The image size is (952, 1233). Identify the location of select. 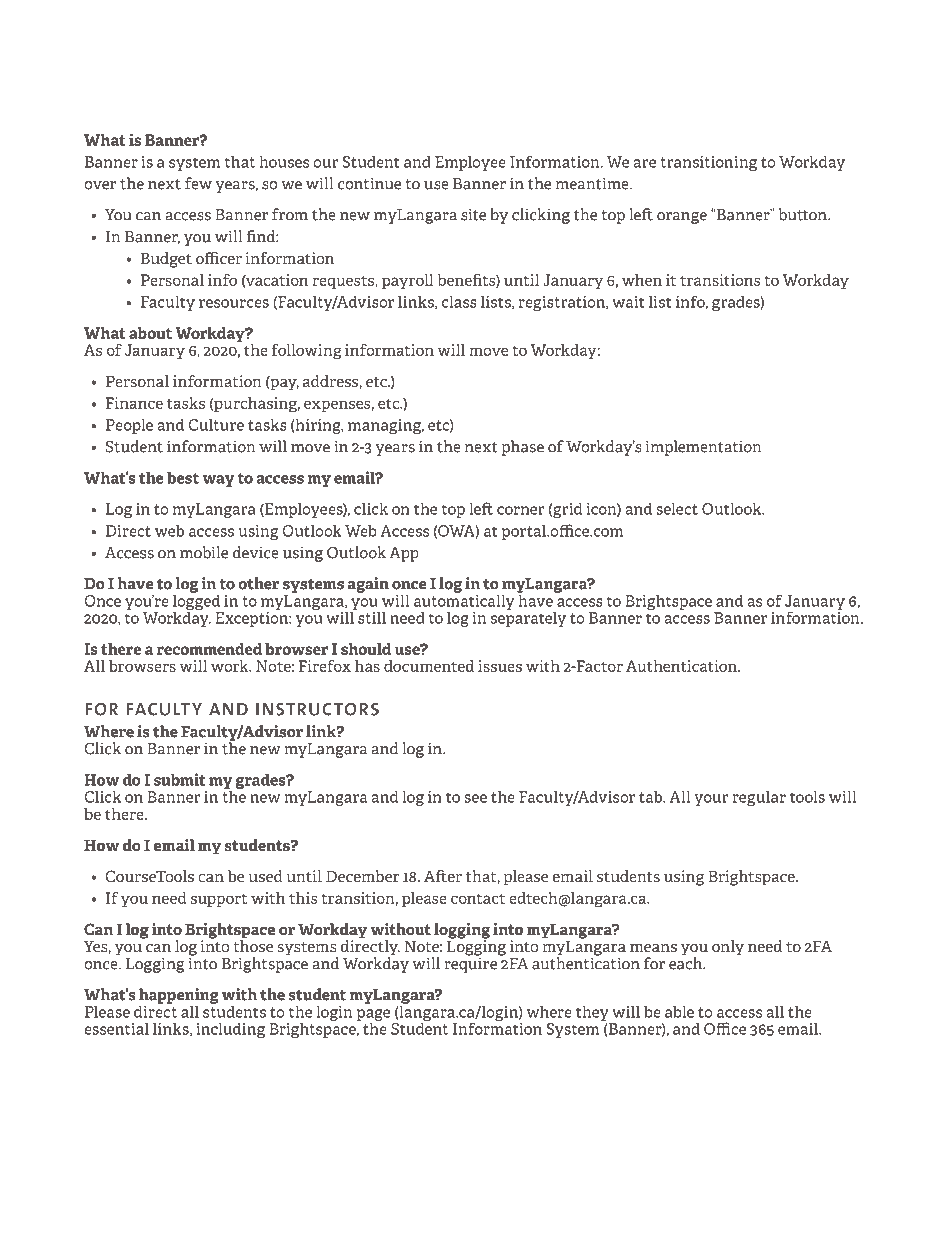
(677, 508).
